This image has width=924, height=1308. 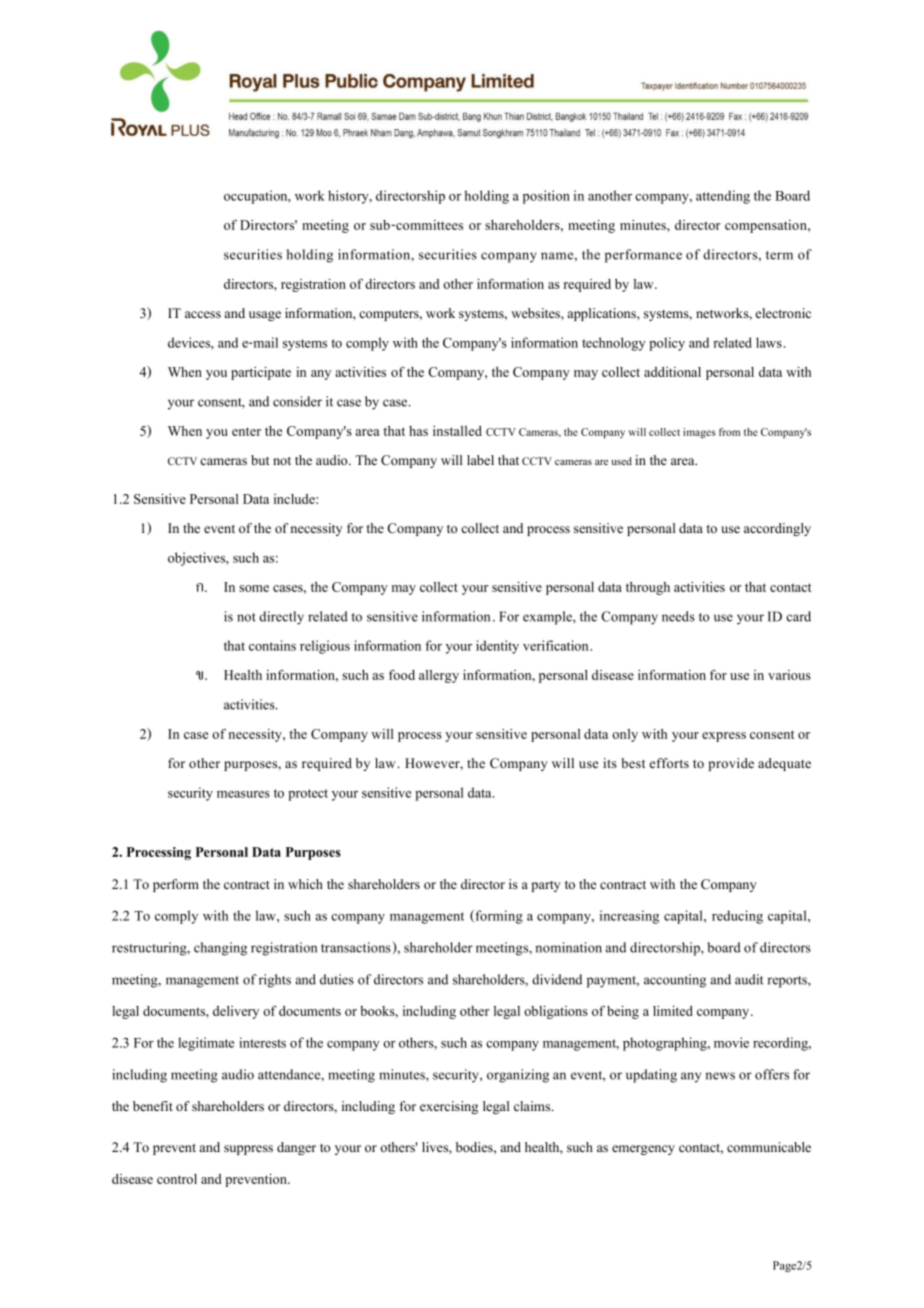 I want to click on attending, so click(x=723, y=197).
